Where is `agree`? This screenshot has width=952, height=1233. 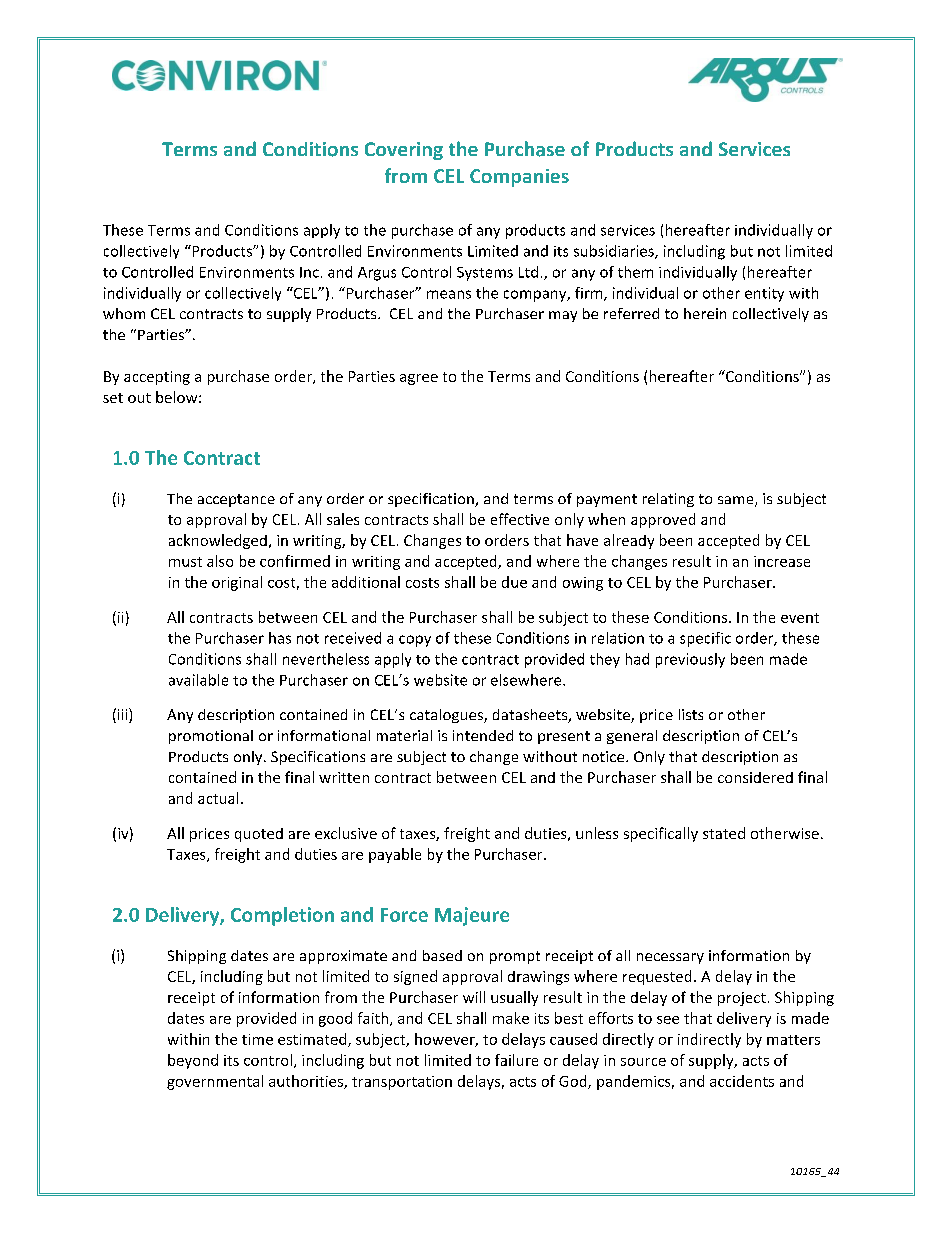 agree is located at coordinates (419, 379).
